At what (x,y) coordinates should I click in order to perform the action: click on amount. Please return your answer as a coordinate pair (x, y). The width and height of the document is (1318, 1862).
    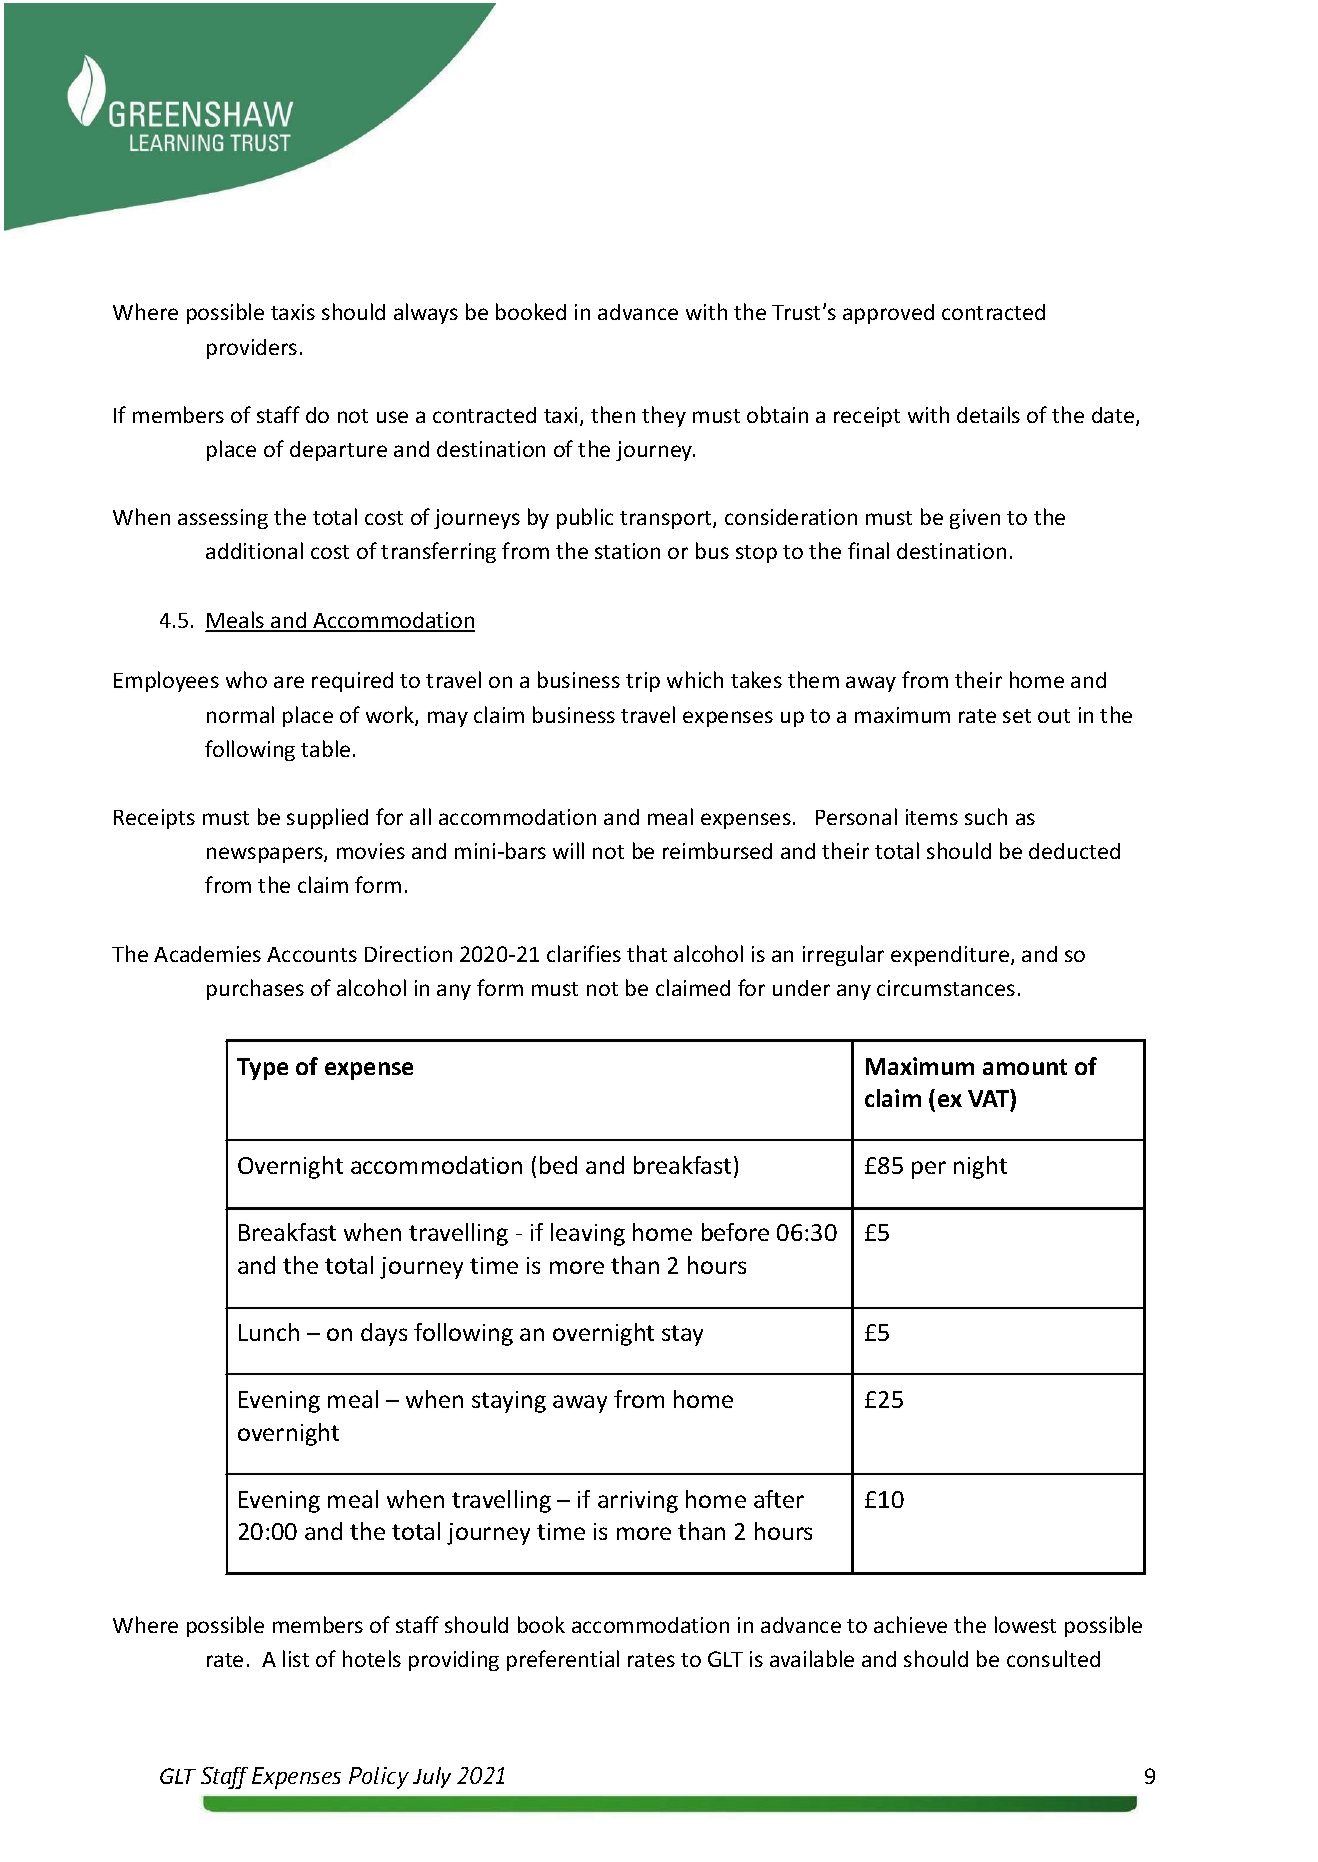
    Looking at the image, I should click on (1025, 1067).
